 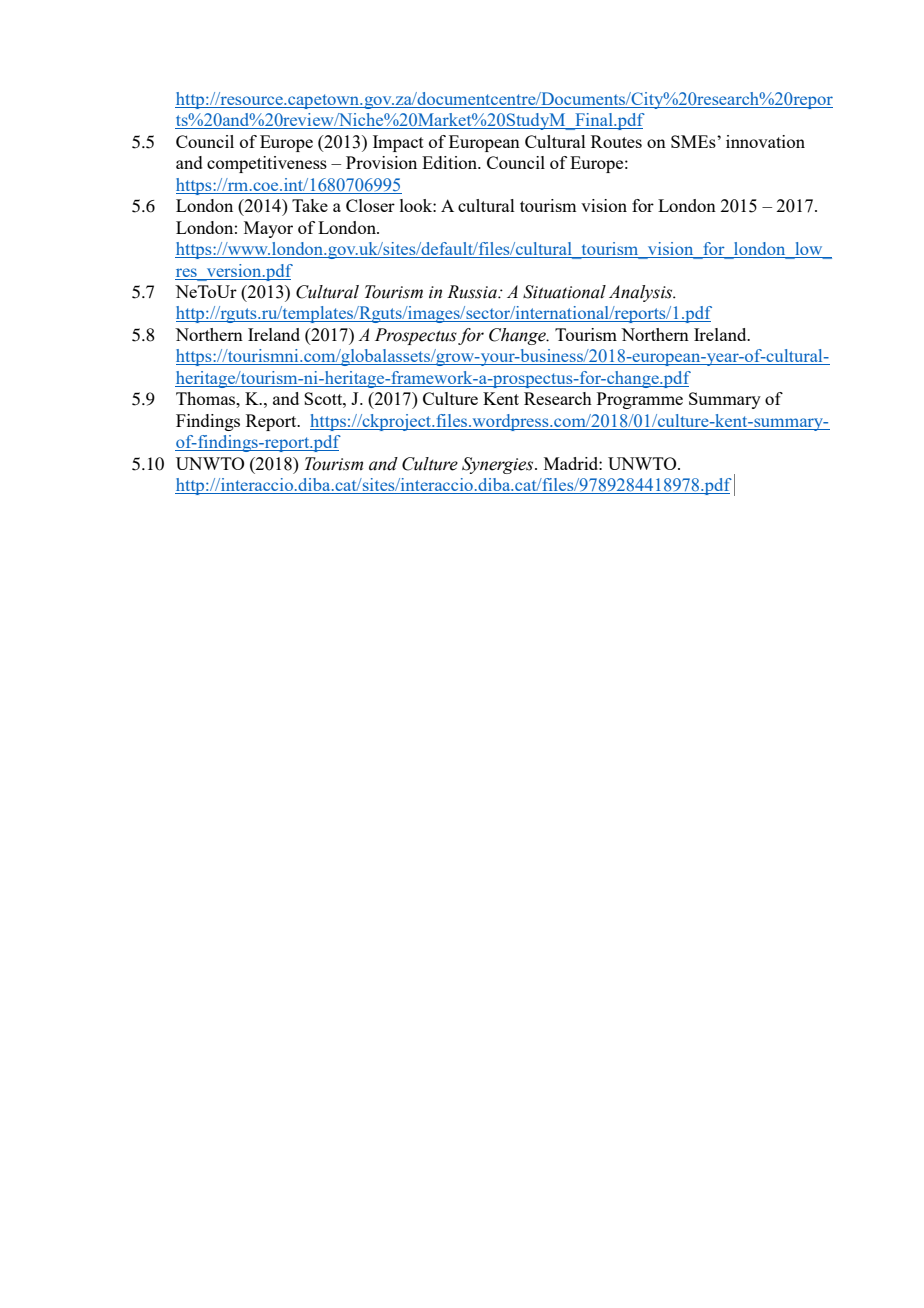 I want to click on Edition, so click(x=451, y=162).
